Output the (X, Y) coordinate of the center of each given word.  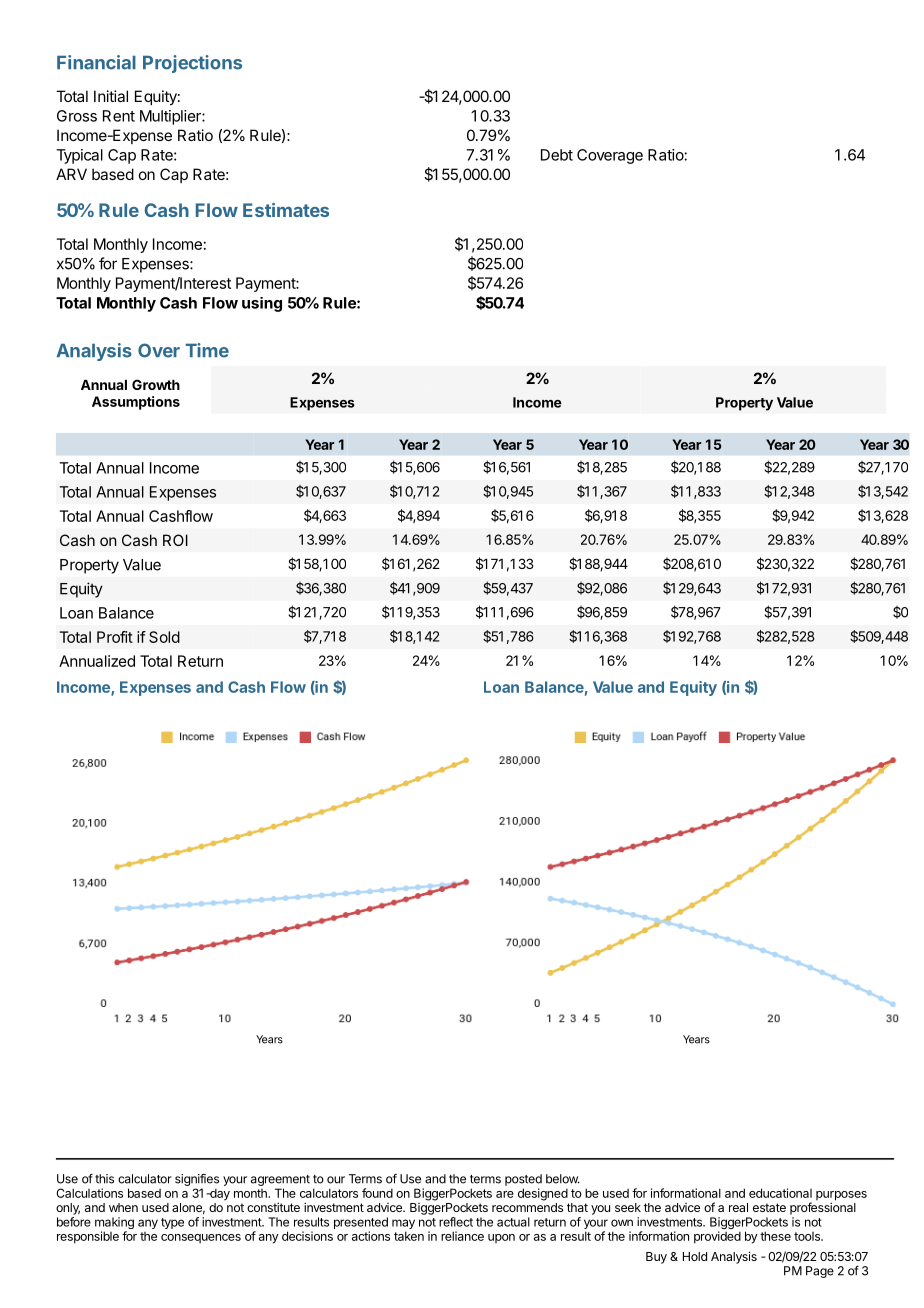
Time (207, 350)
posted (523, 1180)
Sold (164, 637)
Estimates (286, 210)
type (172, 1223)
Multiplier (171, 117)
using (262, 304)
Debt (557, 155)
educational (780, 1193)
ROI (175, 540)
